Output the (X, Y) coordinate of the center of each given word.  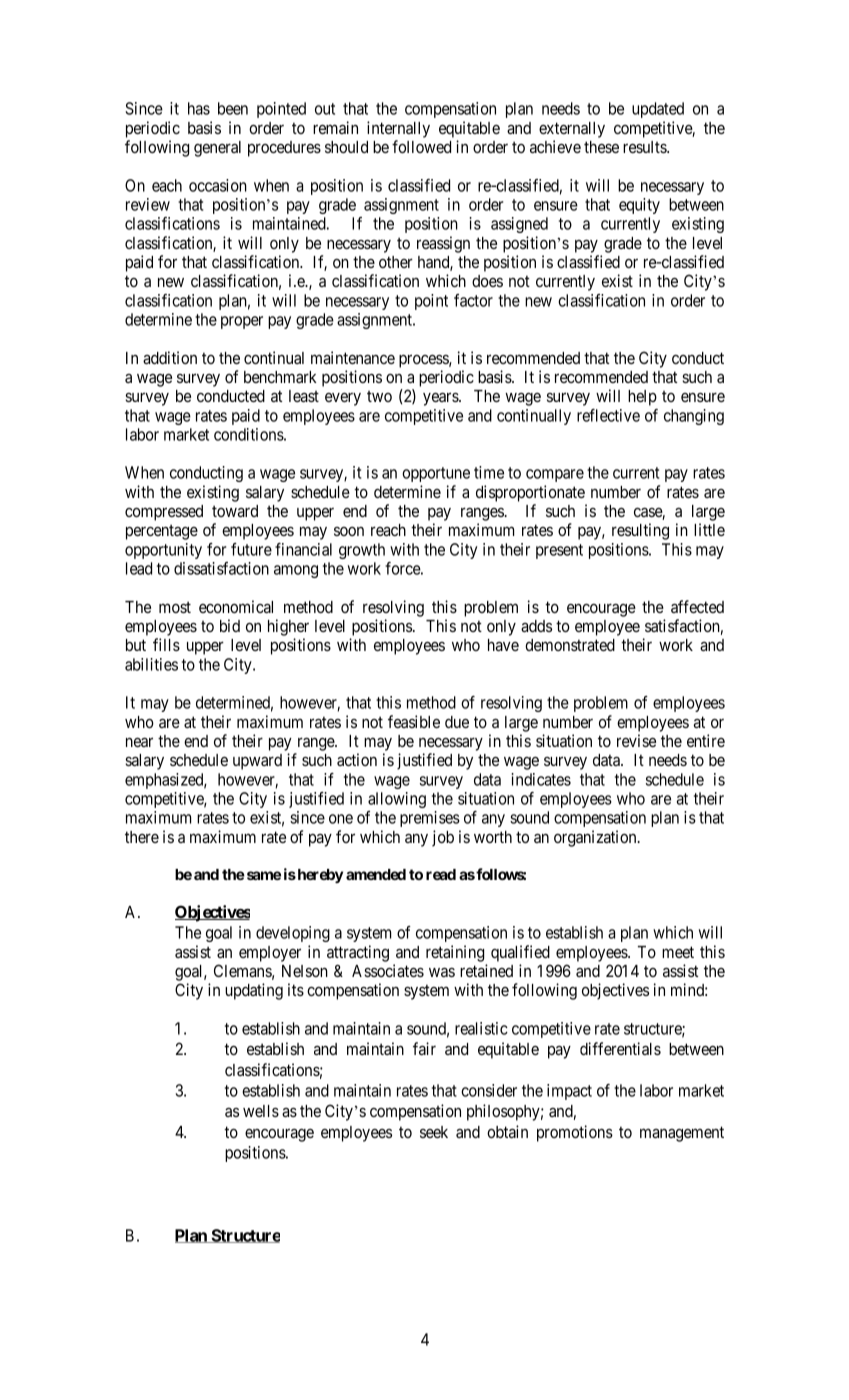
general (217, 149)
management (682, 1134)
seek (434, 1132)
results (645, 147)
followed (421, 146)
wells (261, 1111)
